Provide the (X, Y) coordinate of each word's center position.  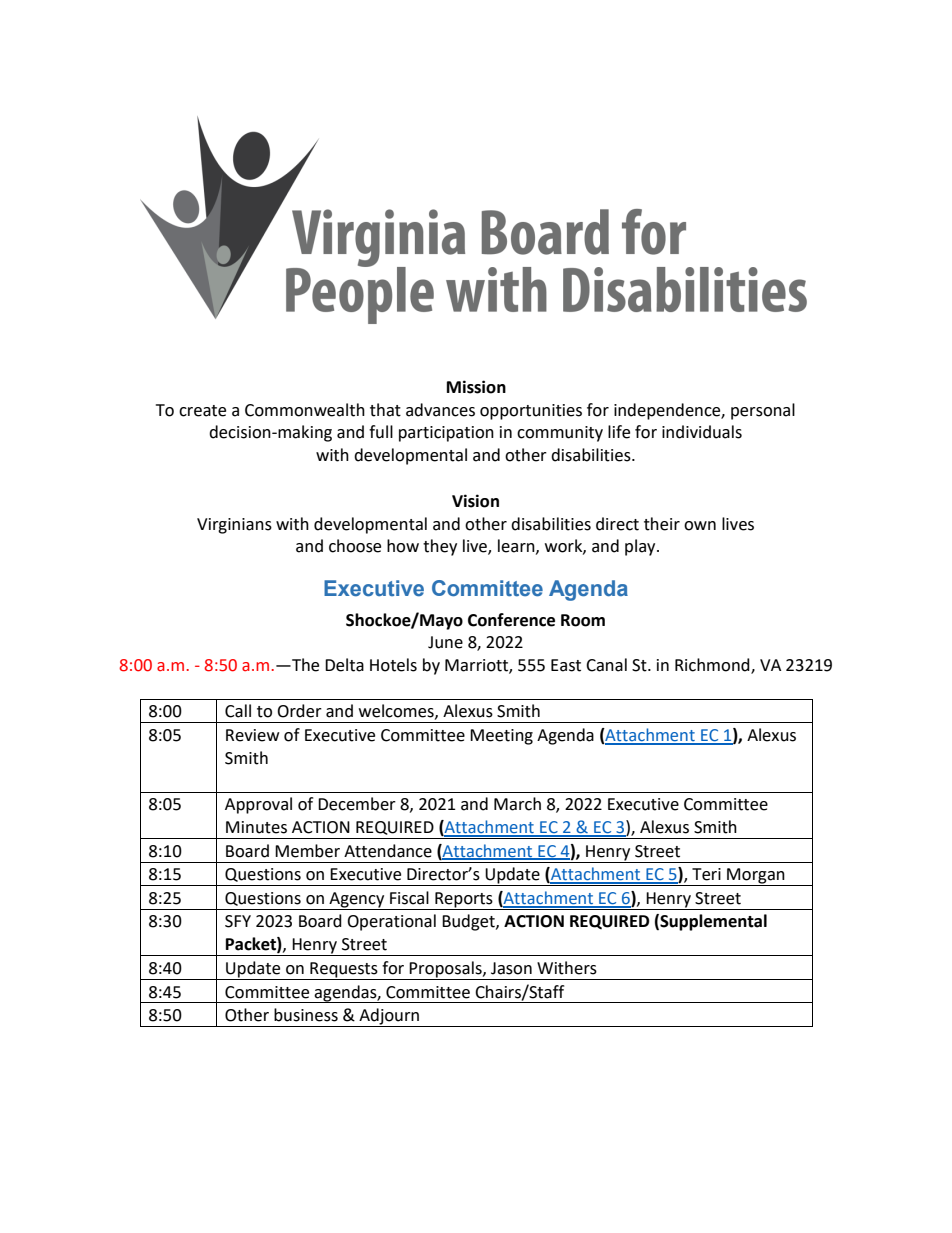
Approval (258, 805)
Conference (511, 620)
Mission (476, 387)
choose (355, 546)
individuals (702, 432)
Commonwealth (305, 410)
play (641, 547)
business (306, 1015)
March (517, 804)
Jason (511, 968)
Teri (706, 874)
